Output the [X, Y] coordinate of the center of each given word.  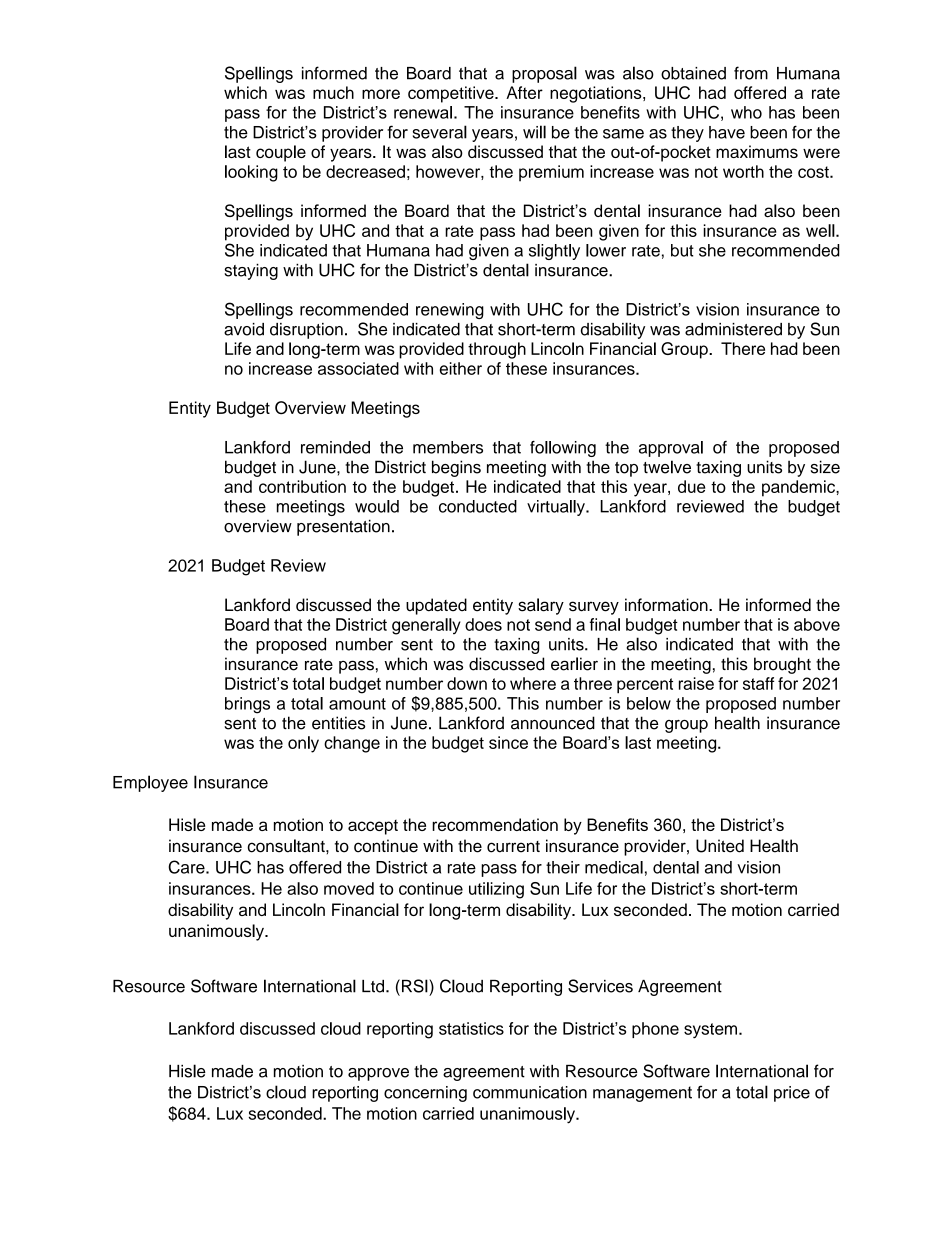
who [746, 112]
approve [378, 1074]
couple [281, 153]
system [710, 1031]
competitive [452, 94]
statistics [471, 1028]
